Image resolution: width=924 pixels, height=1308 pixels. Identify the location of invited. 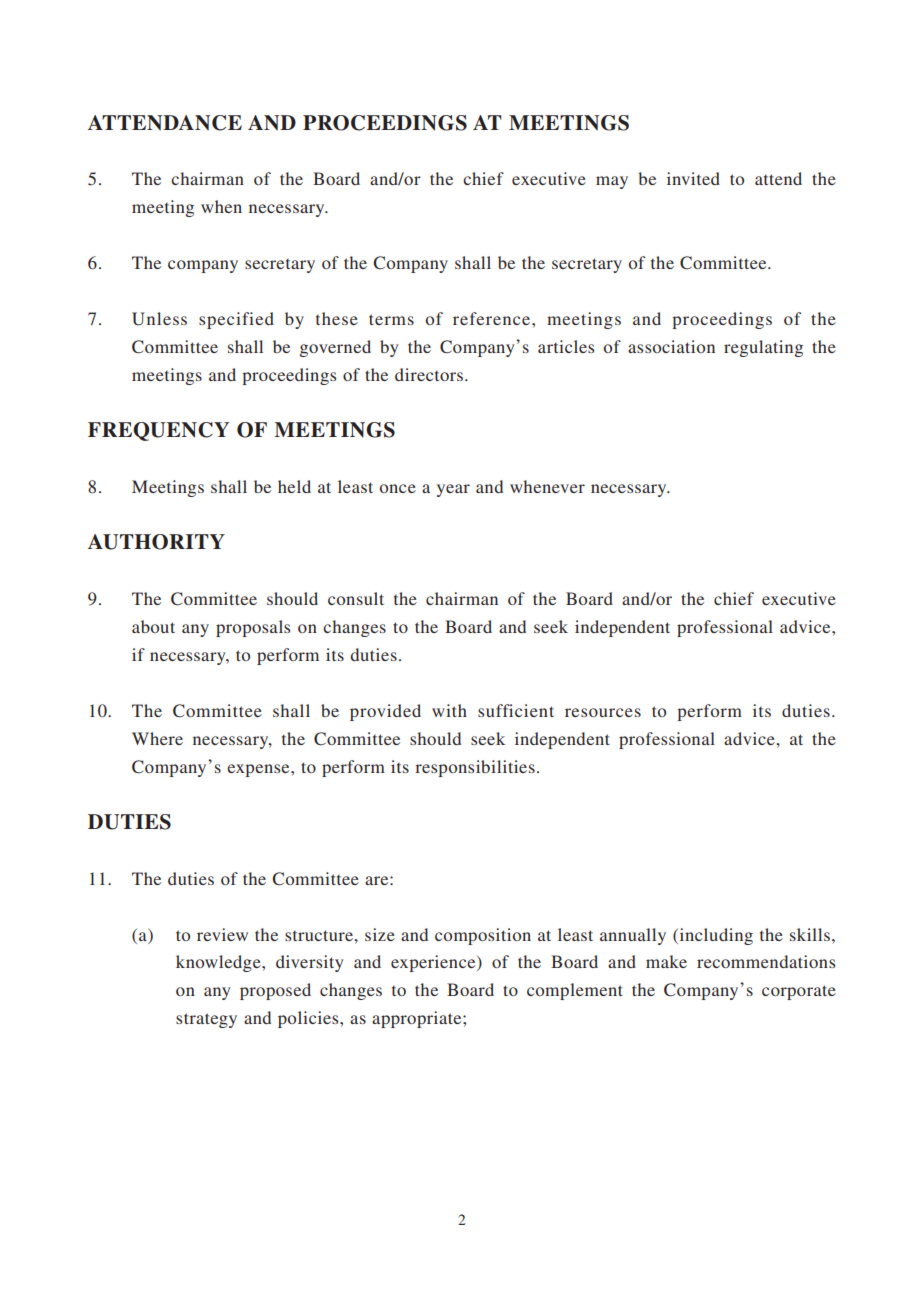
(693, 178).
